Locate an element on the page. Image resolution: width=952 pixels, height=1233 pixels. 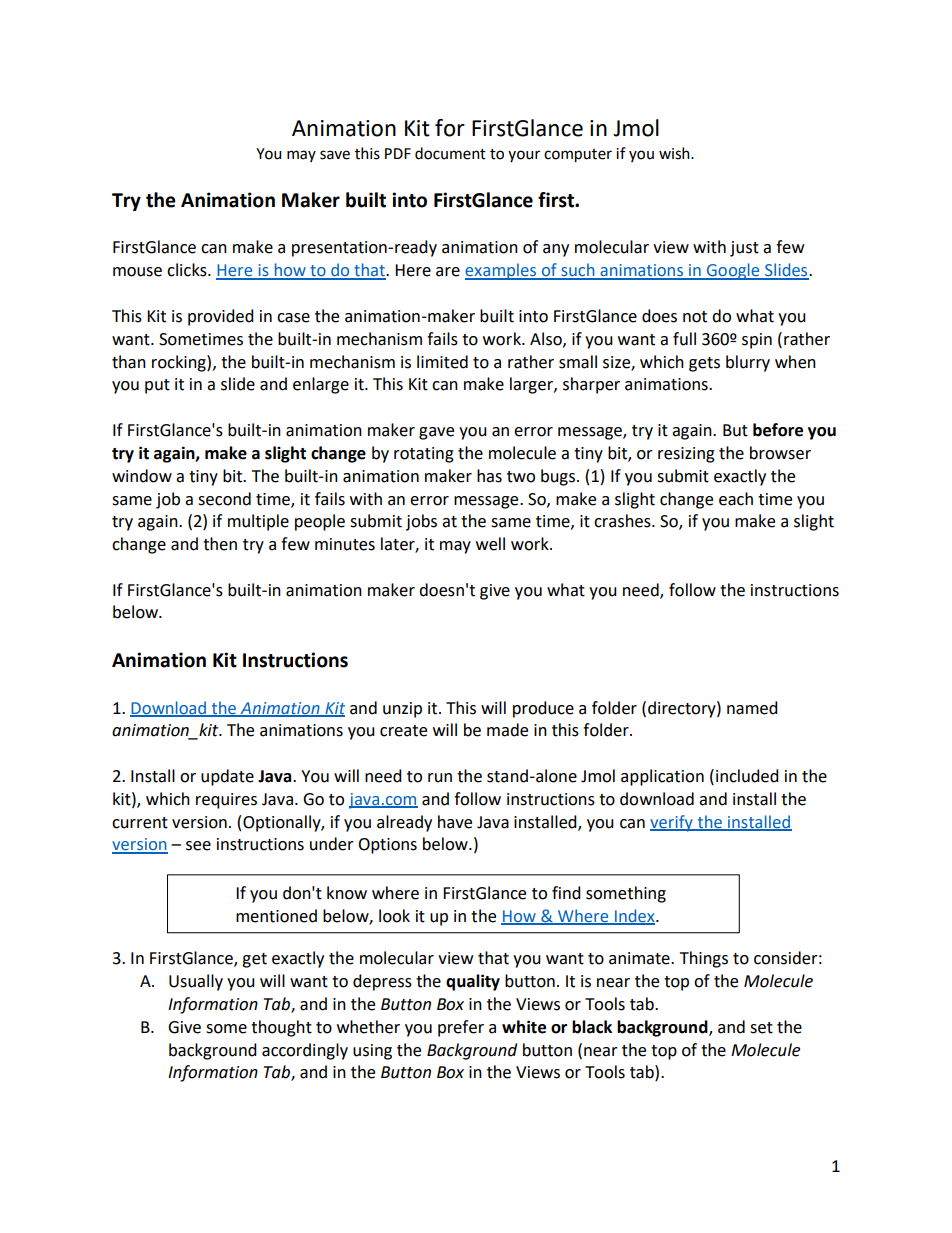
second is located at coordinates (224, 499).
